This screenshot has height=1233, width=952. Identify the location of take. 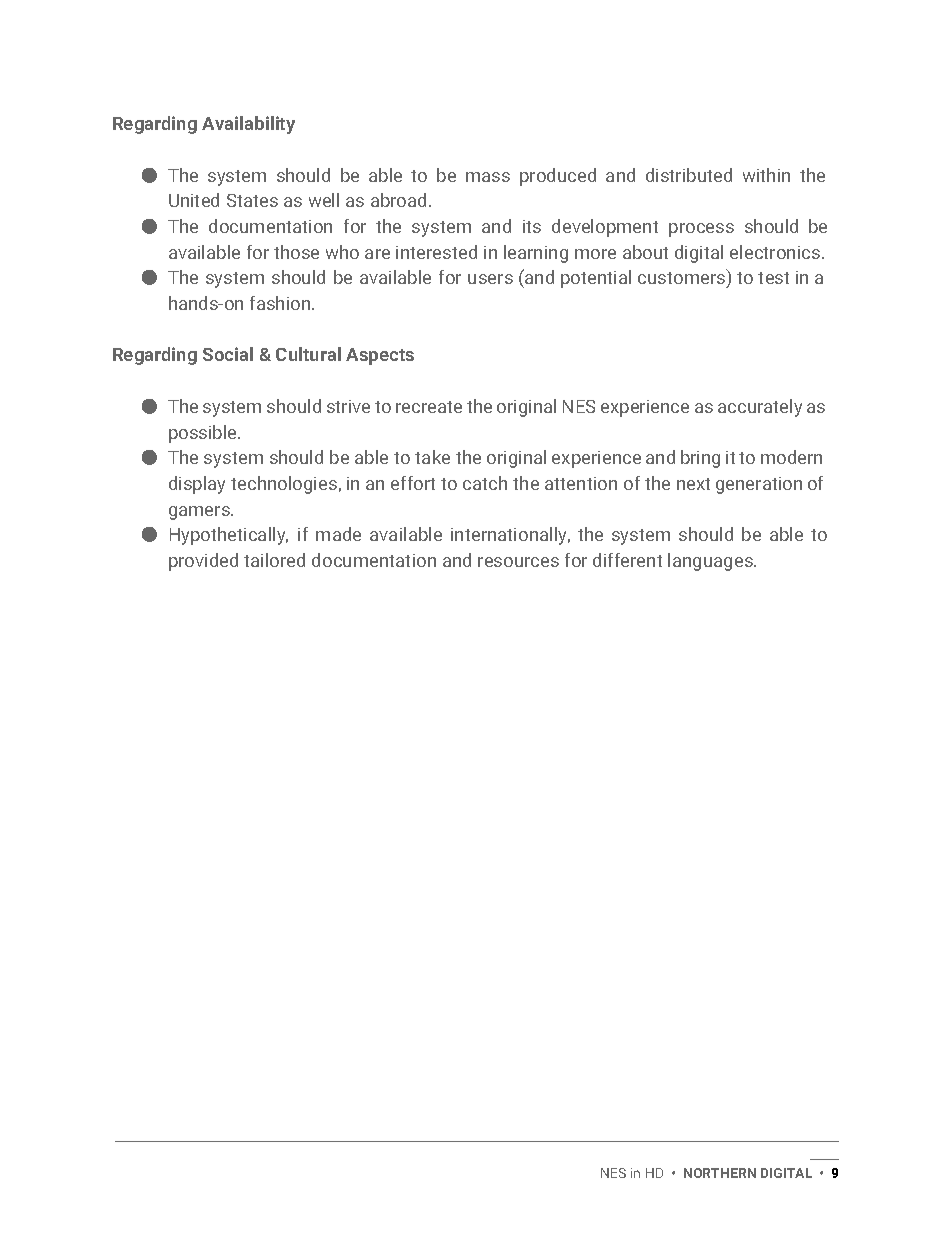
(432, 457).
